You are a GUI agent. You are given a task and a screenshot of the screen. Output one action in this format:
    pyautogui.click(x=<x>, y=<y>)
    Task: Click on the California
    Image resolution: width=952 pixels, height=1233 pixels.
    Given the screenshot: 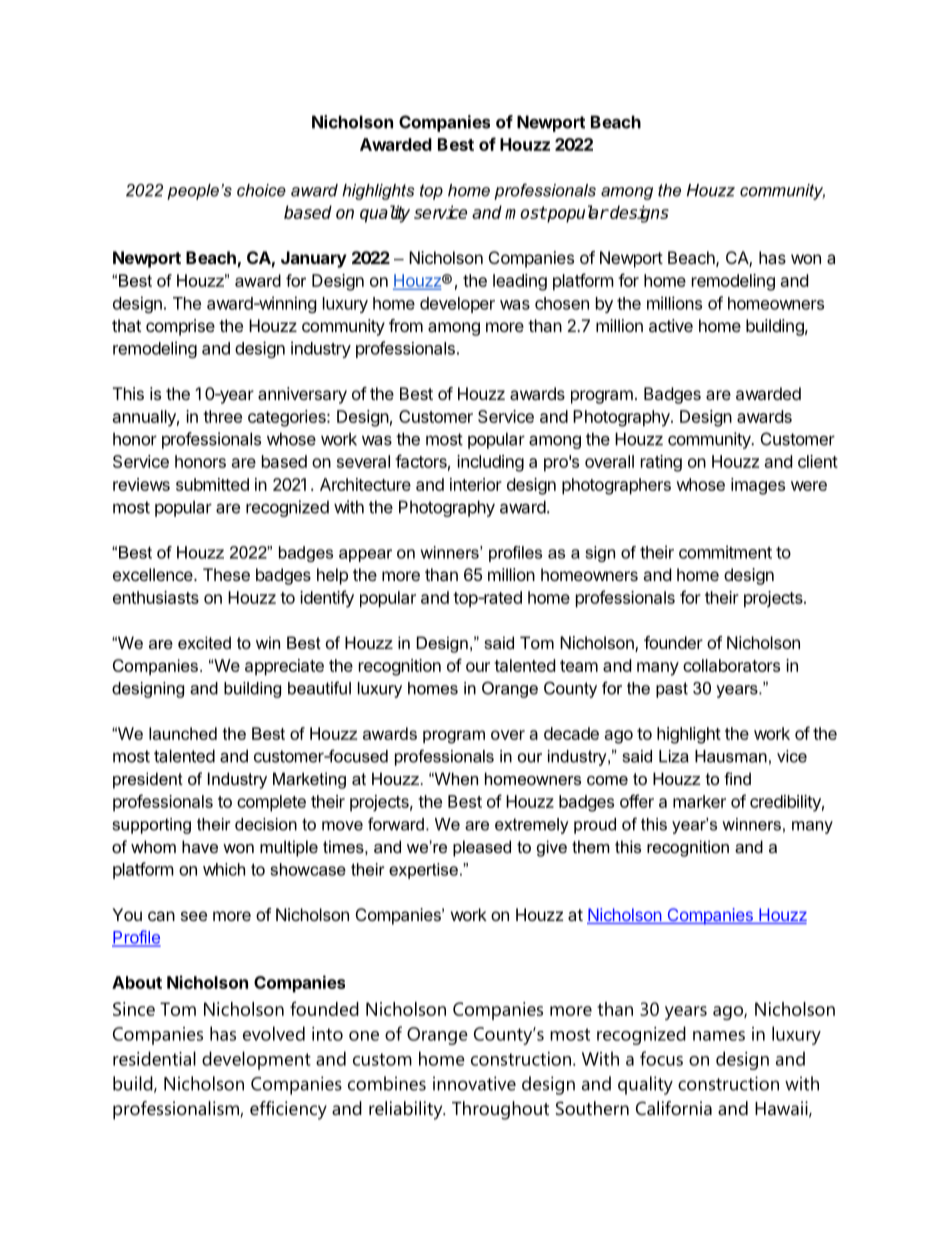 What is the action you would take?
    pyautogui.click(x=674, y=1108)
